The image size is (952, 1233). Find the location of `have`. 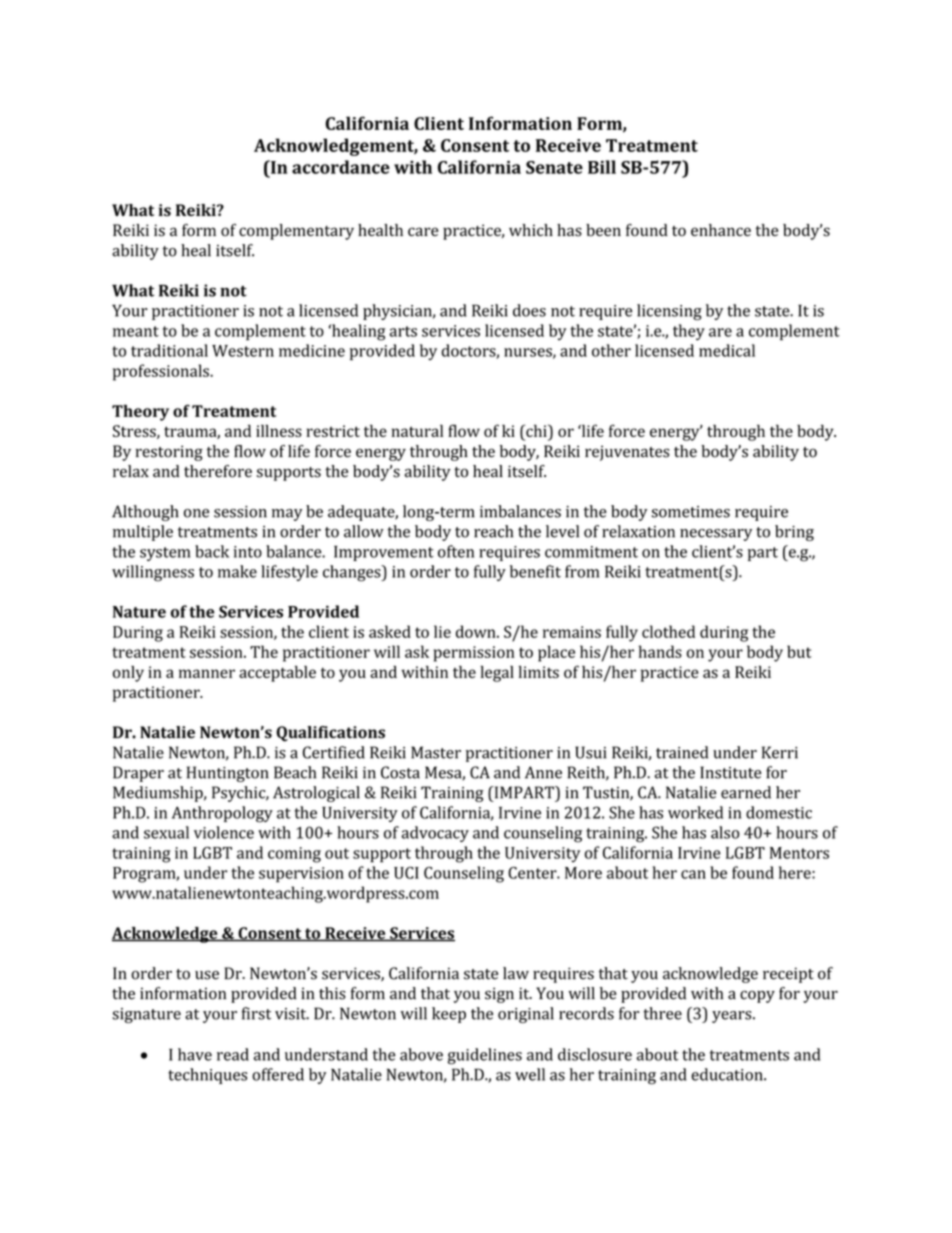

have is located at coordinates (195, 1054).
